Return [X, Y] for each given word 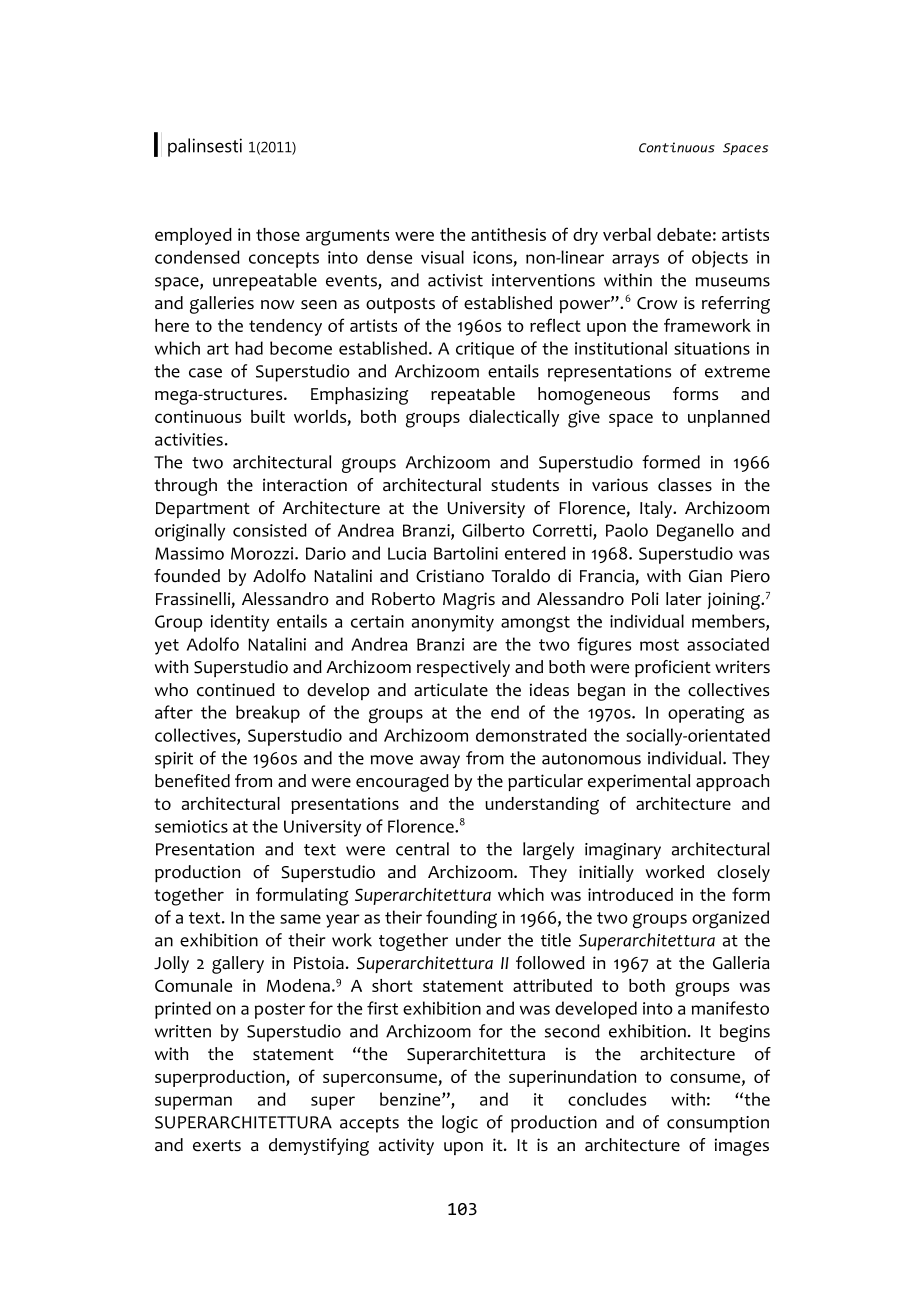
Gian [705, 576]
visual [442, 257]
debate [684, 234]
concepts [284, 260]
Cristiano [450, 576]
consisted [270, 530]
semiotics [191, 826]
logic [460, 1124]
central [422, 849]
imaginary [623, 851]
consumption [718, 1124]
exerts [217, 1146]
